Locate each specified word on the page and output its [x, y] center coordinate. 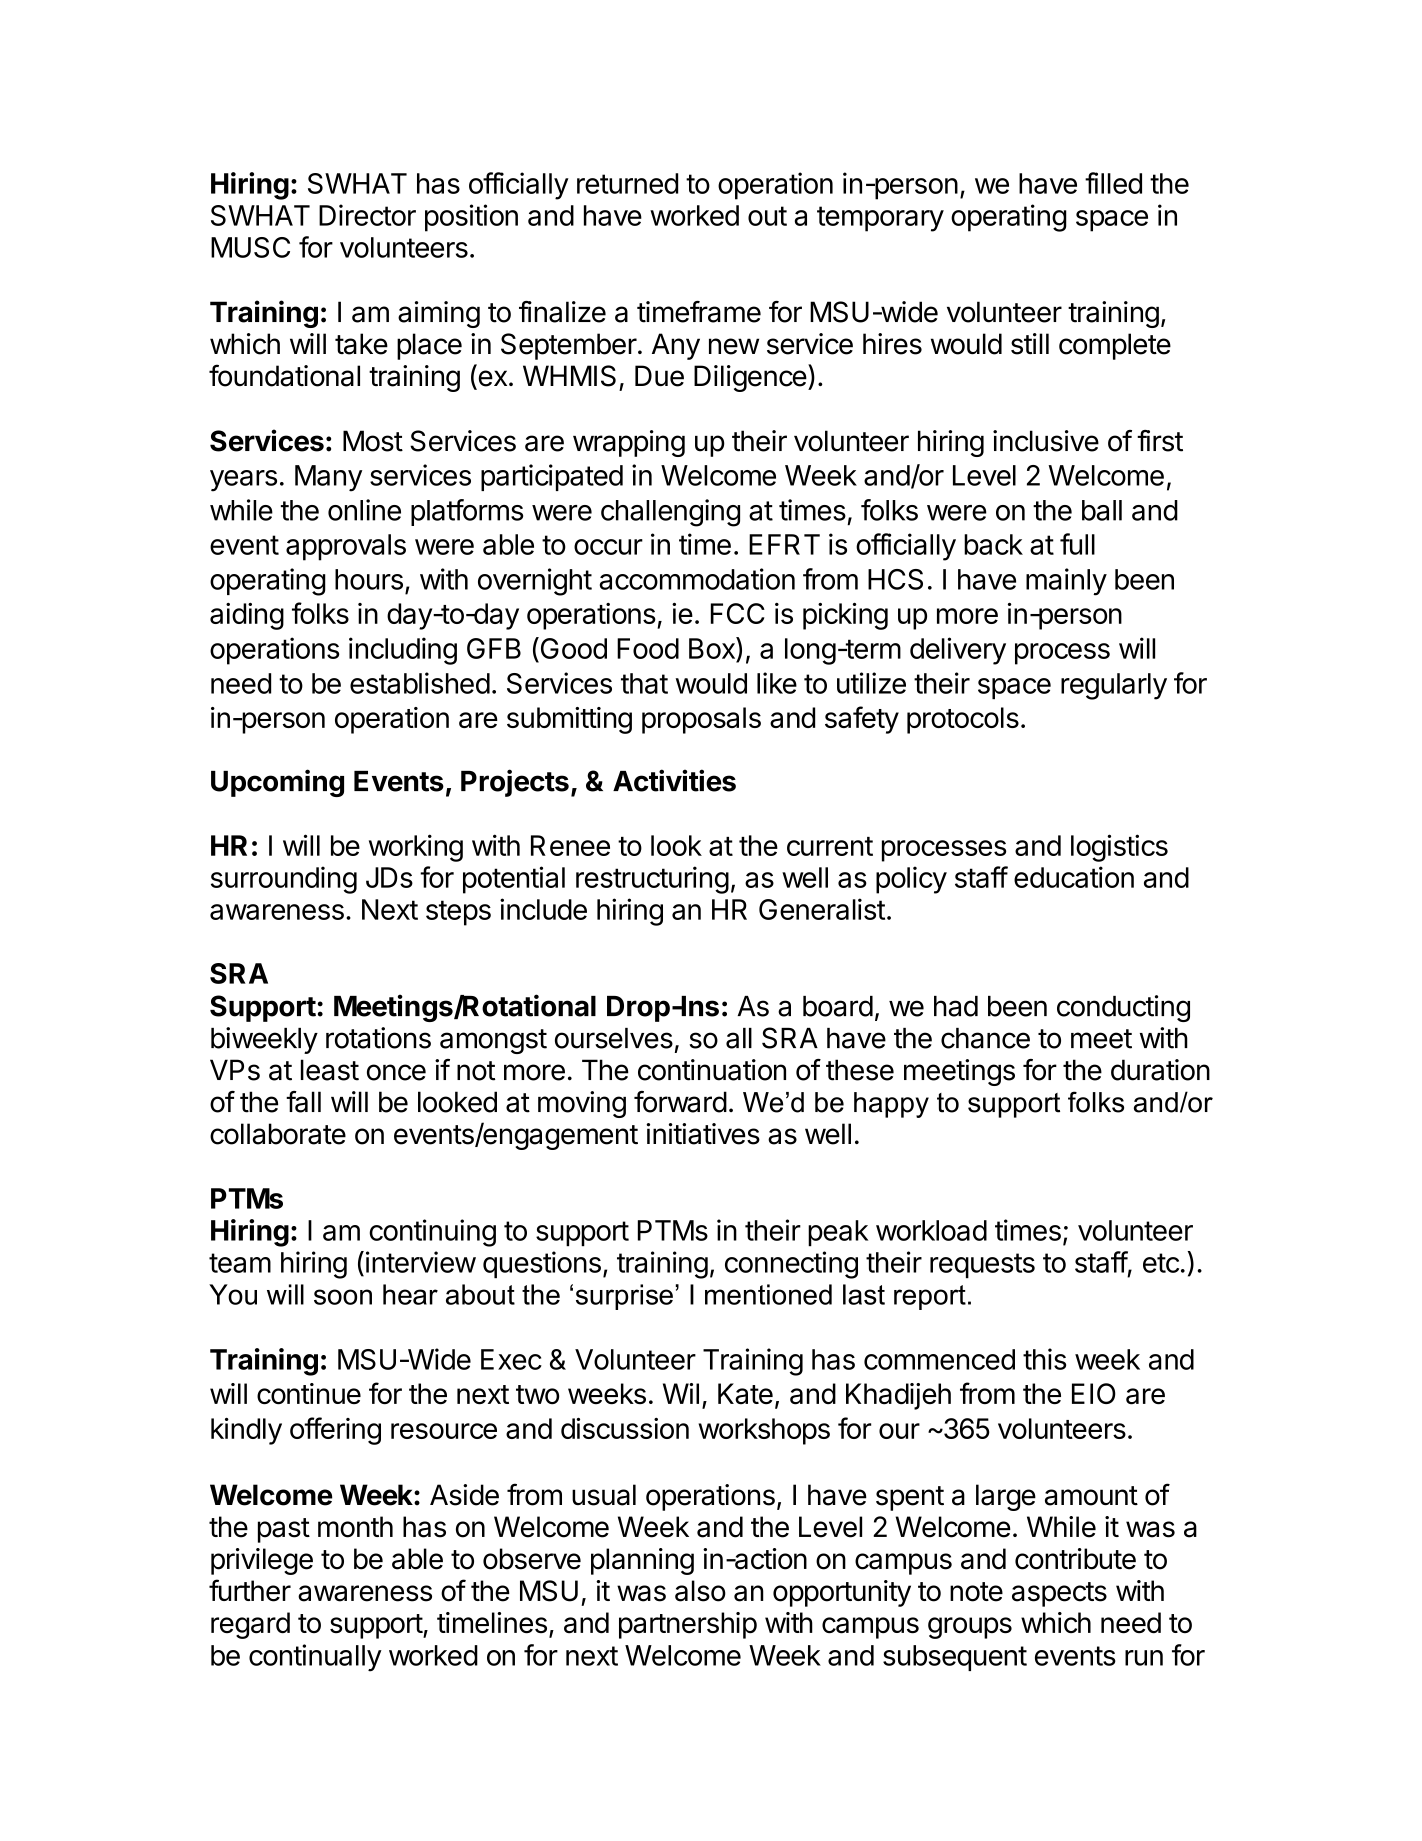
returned [627, 183]
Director [367, 215]
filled [1113, 183]
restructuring [652, 880]
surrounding [284, 880]
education [1074, 877]
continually [315, 1658]
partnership [688, 1625]
